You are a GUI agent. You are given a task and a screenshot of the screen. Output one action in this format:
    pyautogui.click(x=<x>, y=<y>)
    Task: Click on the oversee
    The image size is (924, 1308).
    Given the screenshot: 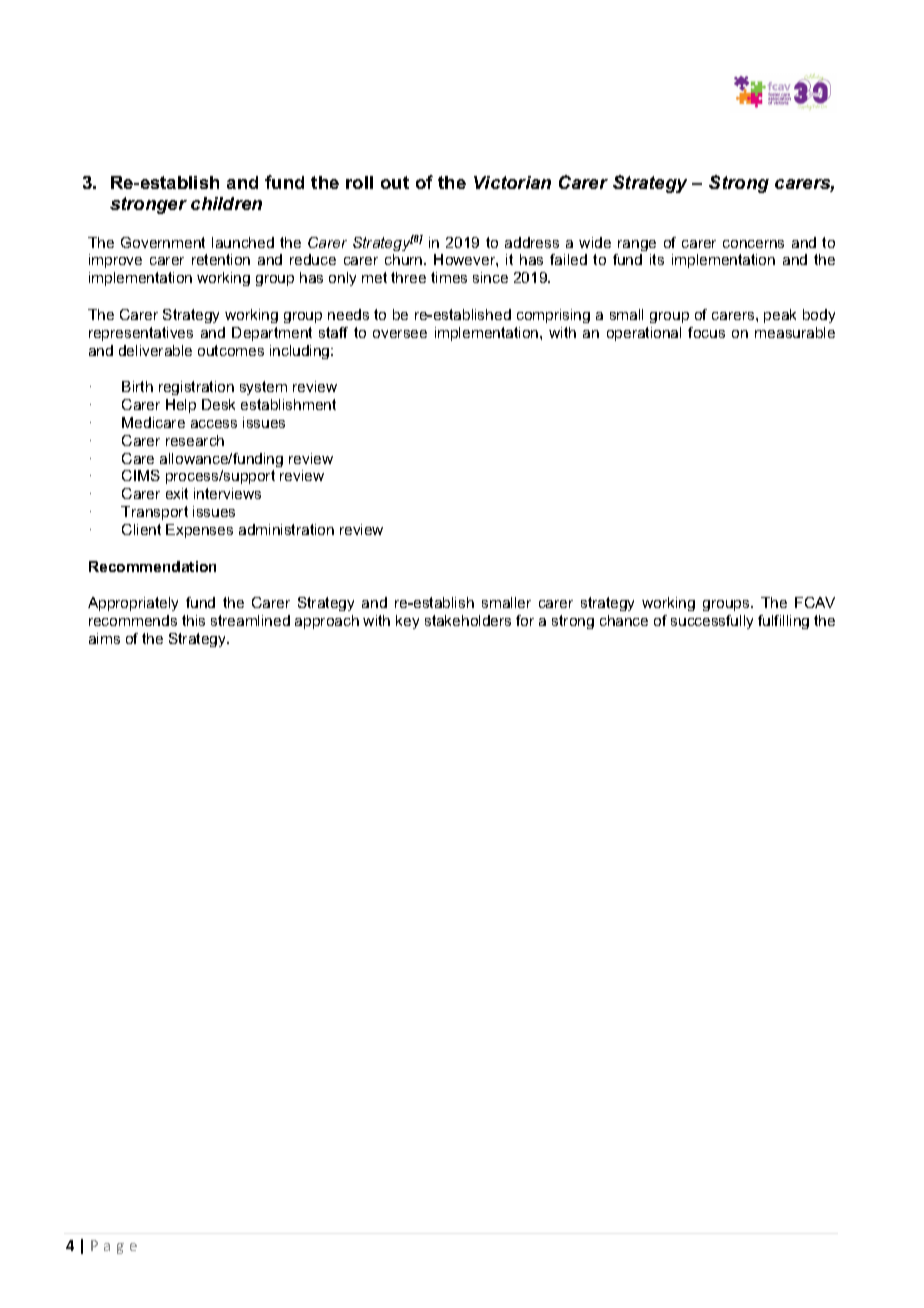 What is the action you would take?
    pyautogui.click(x=400, y=334)
